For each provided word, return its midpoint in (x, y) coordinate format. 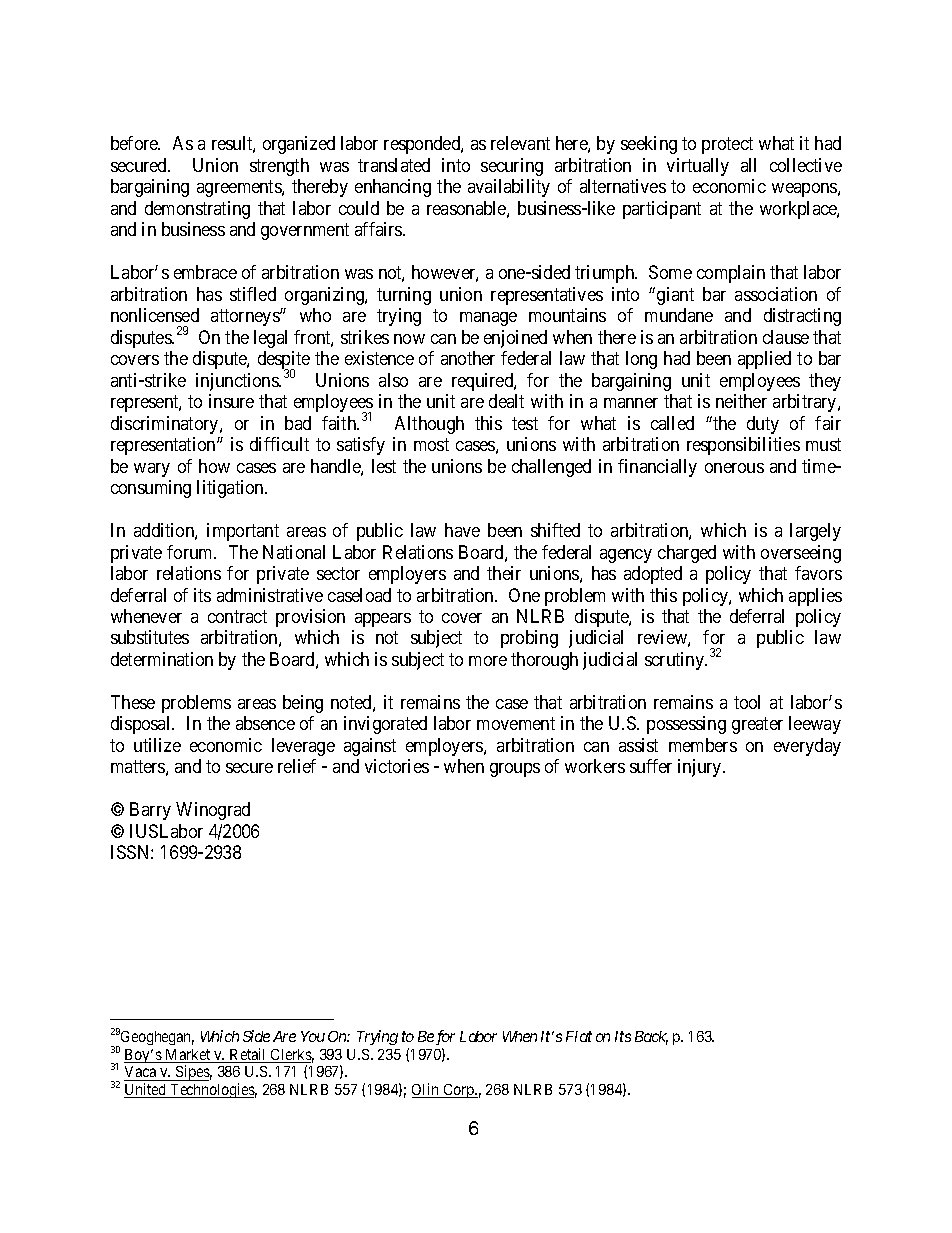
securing (512, 167)
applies (815, 597)
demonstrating (197, 210)
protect (727, 146)
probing (529, 639)
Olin (427, 1090)
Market (188, 1056)
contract (237, 616)
